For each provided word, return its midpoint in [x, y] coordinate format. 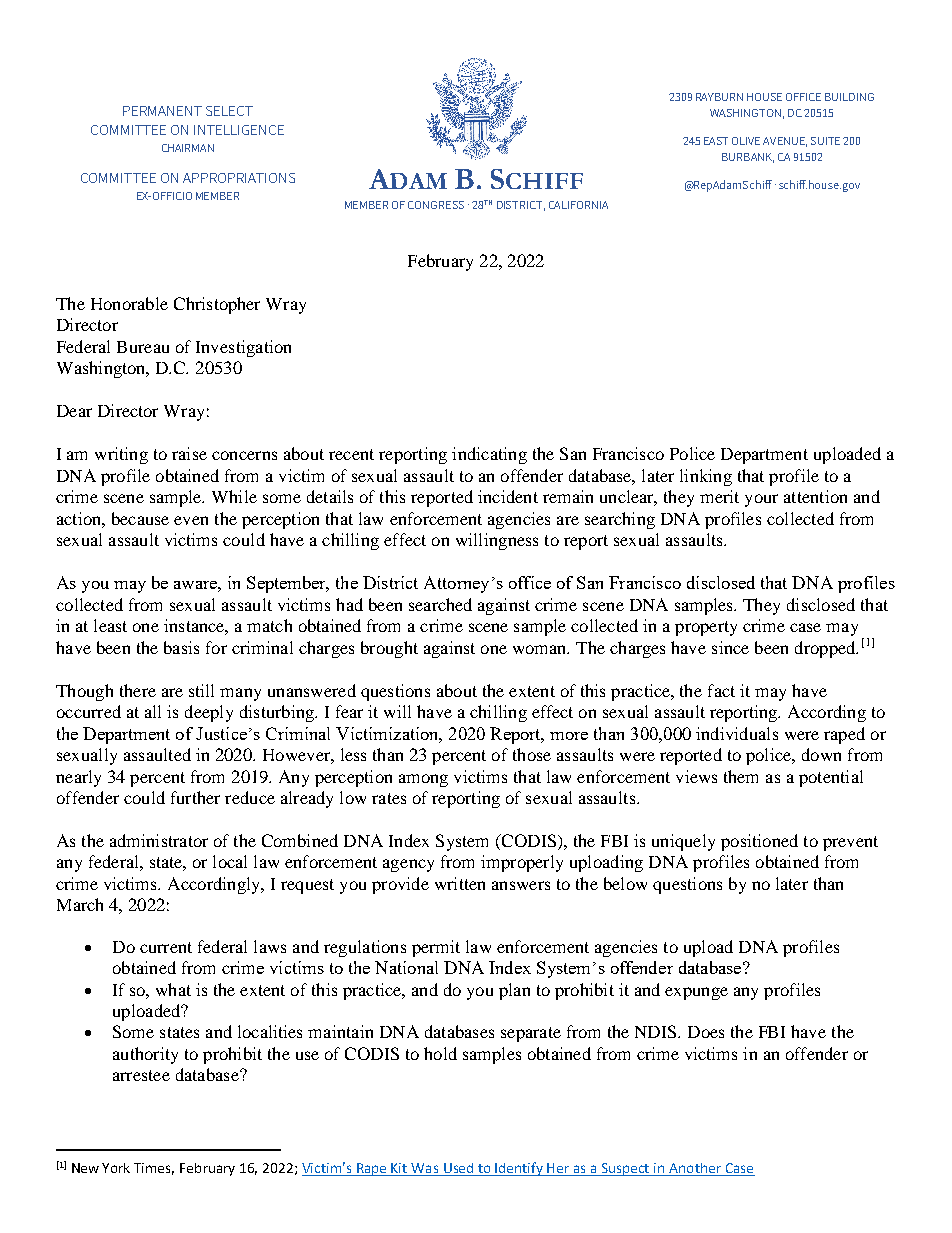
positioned [759, 842]
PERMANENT [162, 111]
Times [154, 1169]
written [460, 883]
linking [706, 477]
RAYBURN [719, 97]
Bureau [143, 347]
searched [440, 604]
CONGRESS [436, 205]
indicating [489, 455]
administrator [159, 840]
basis [181, 647]
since [730, 647]
